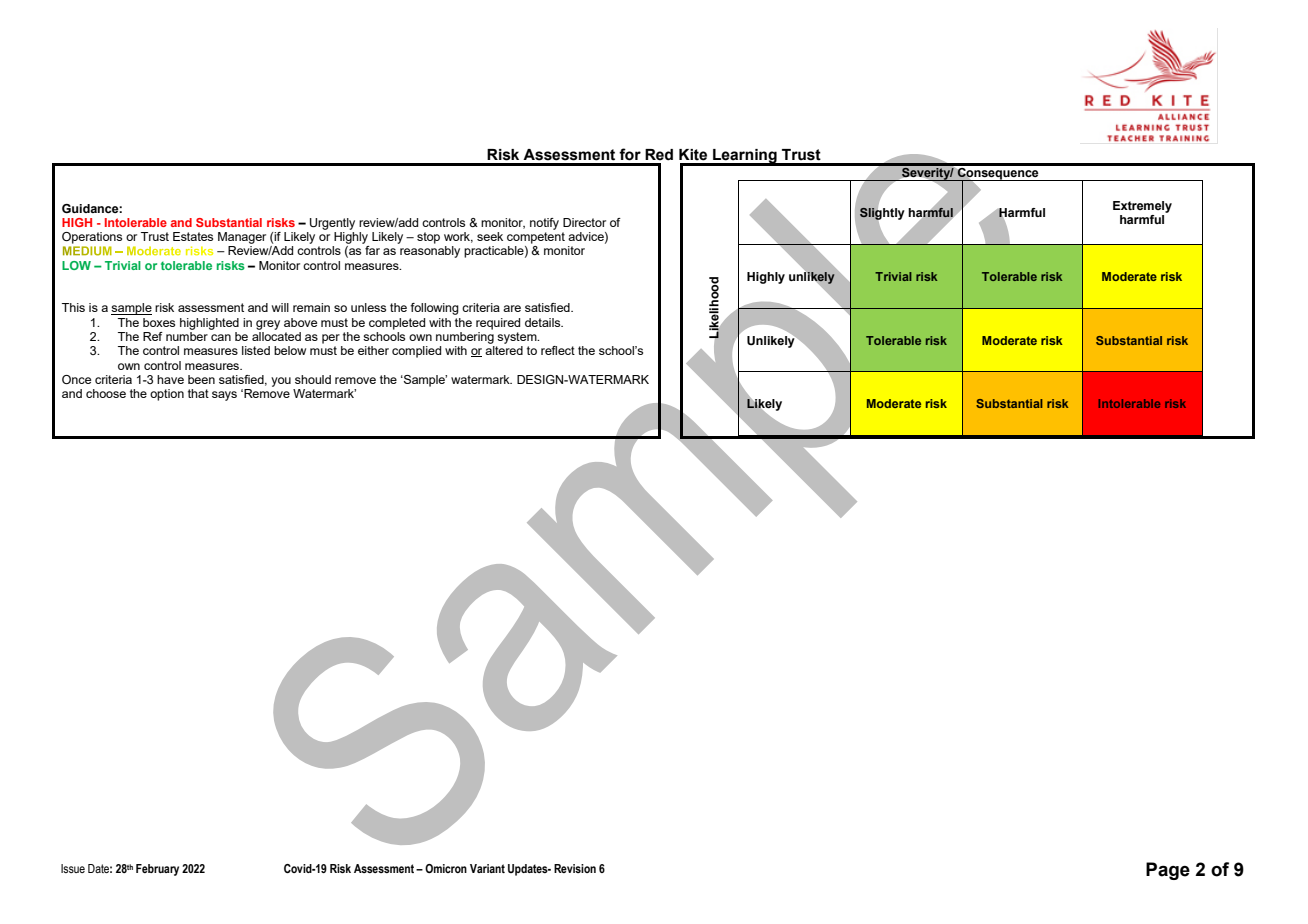 The width and height of the screenshot is (1308, 924). I want to click on that, so click(198, 393).
